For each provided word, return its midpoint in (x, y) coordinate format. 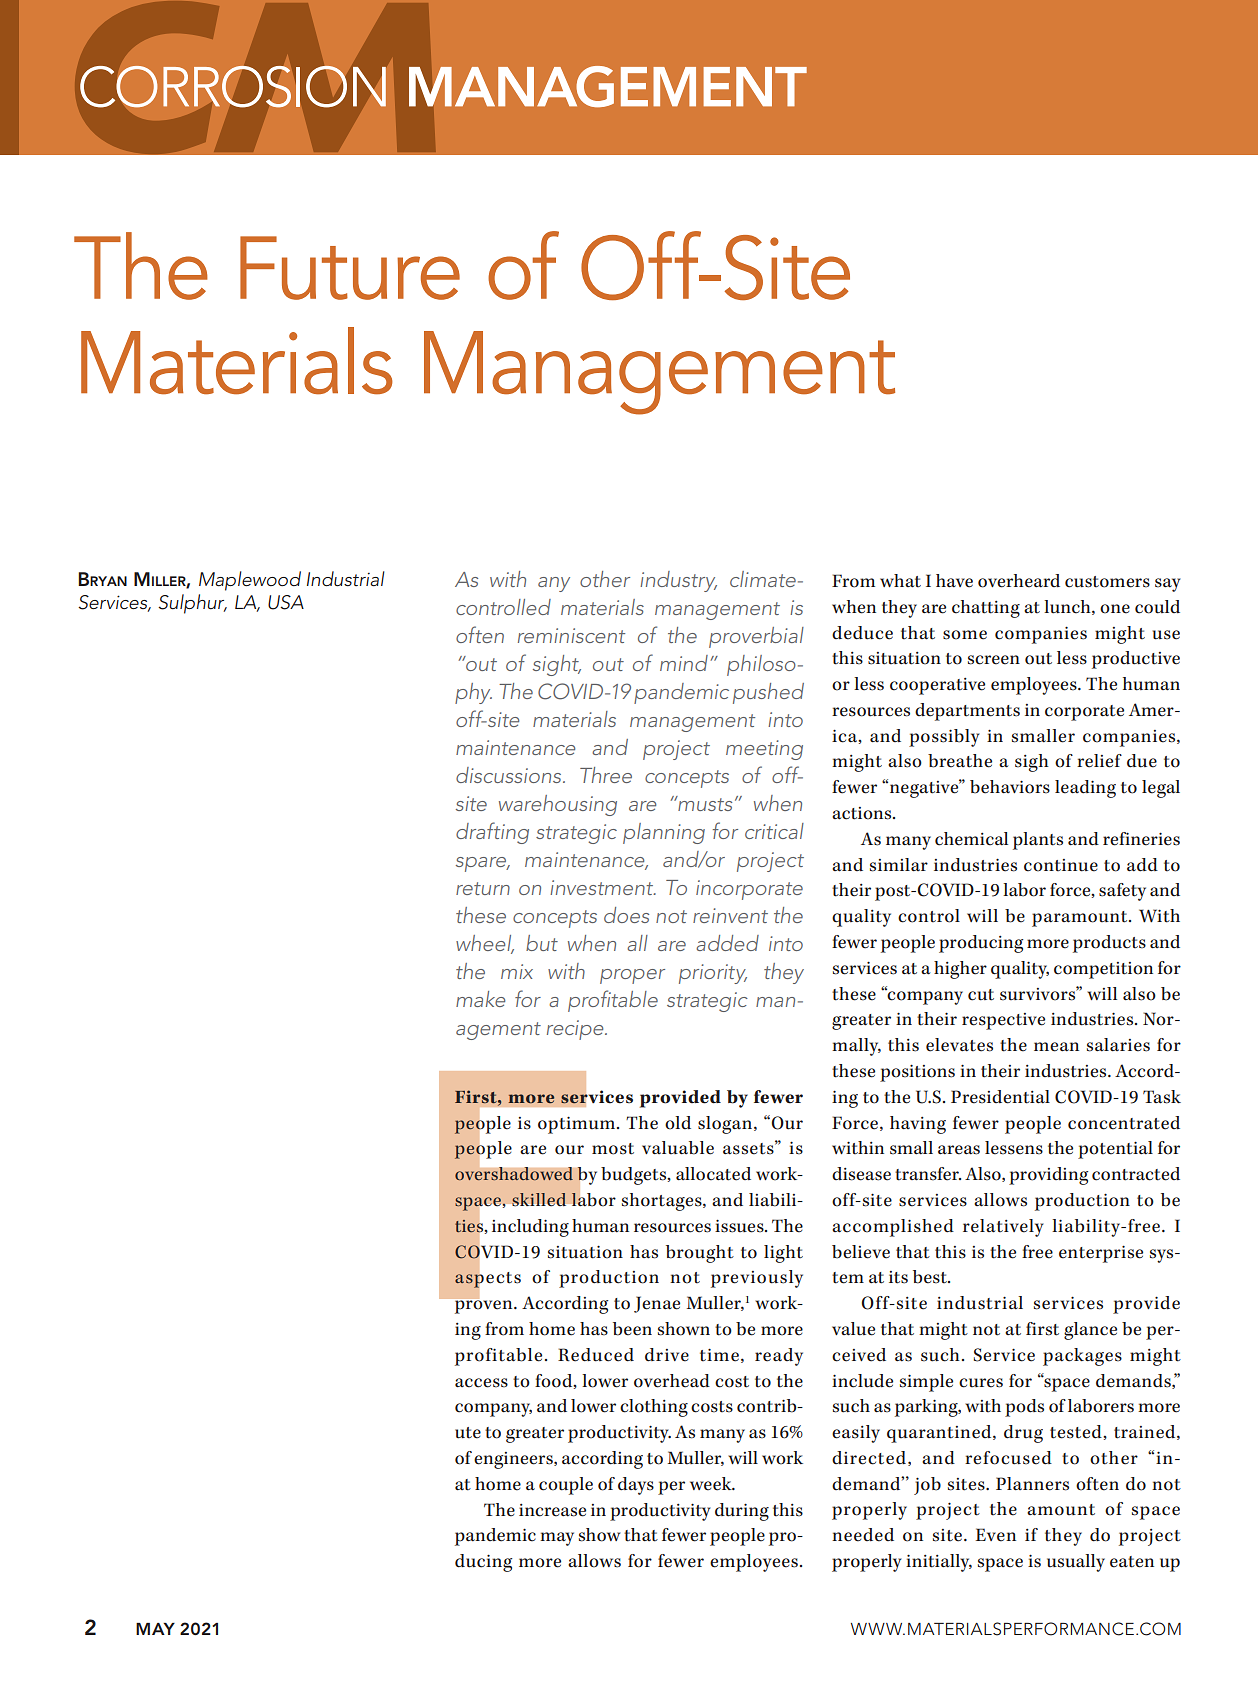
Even (995, 1535)
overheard (1019, 581)
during (742, 1512)
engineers (514, 1460)
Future (350, 268)
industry (678, 581)
